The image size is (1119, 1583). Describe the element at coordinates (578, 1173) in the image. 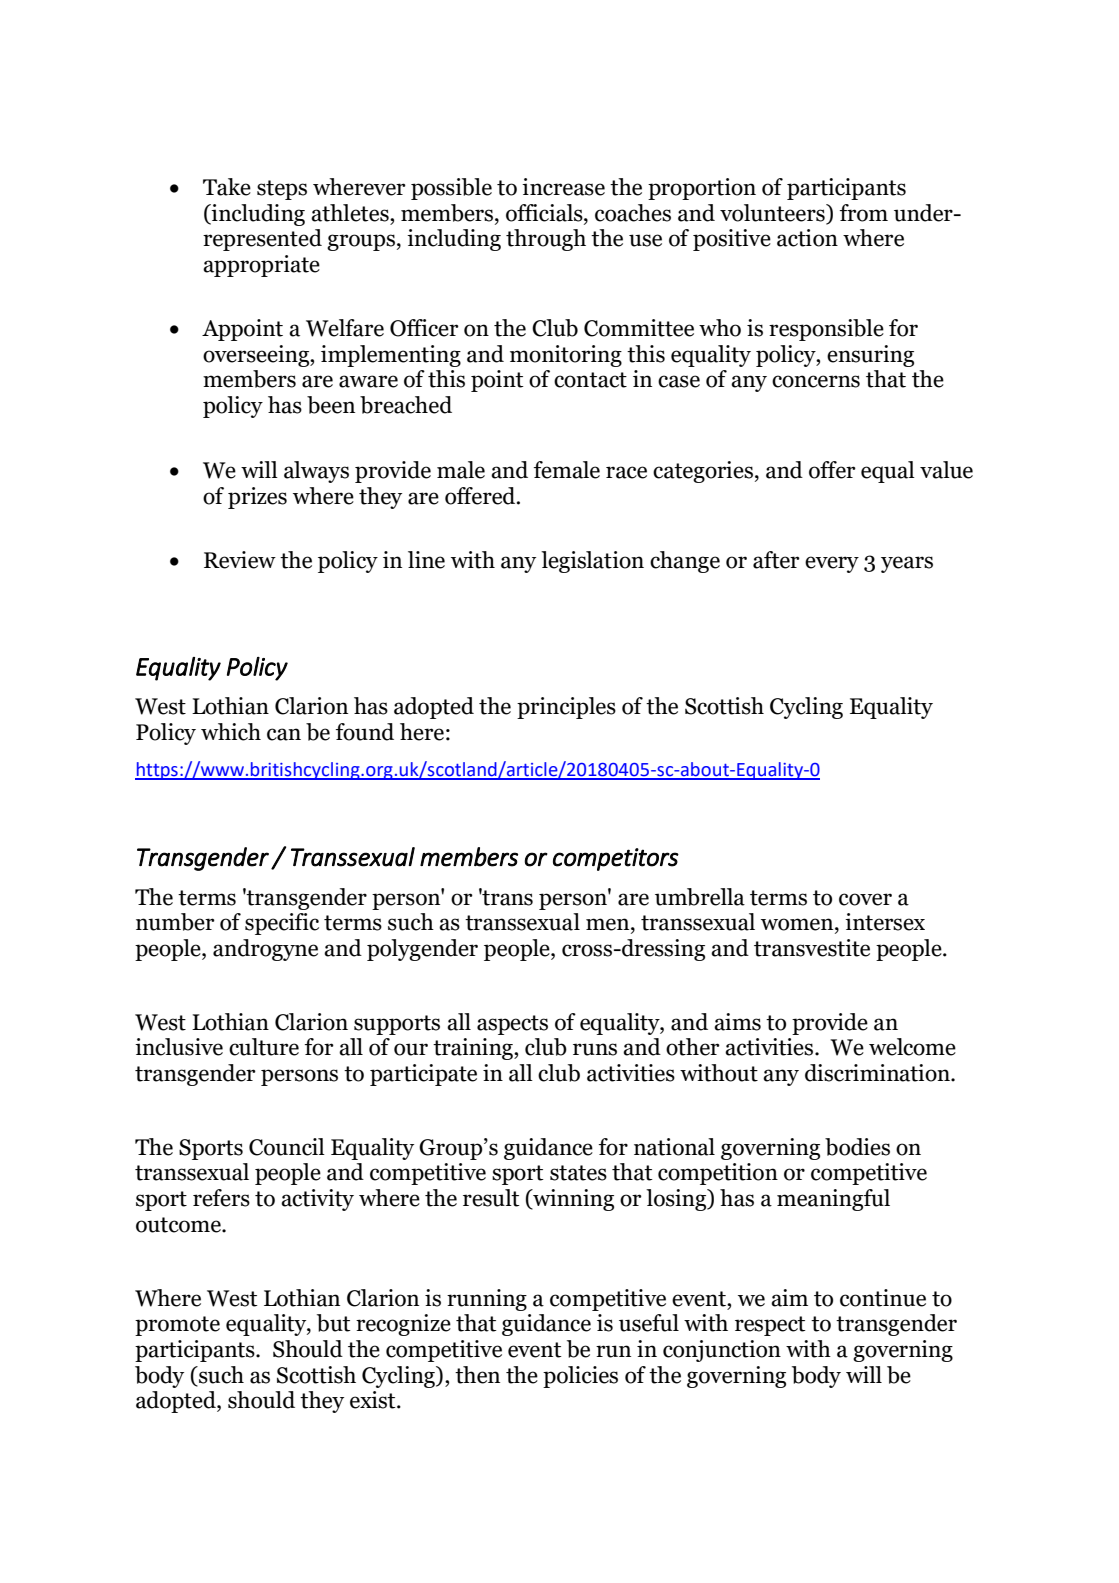

I see `states` at that location.
